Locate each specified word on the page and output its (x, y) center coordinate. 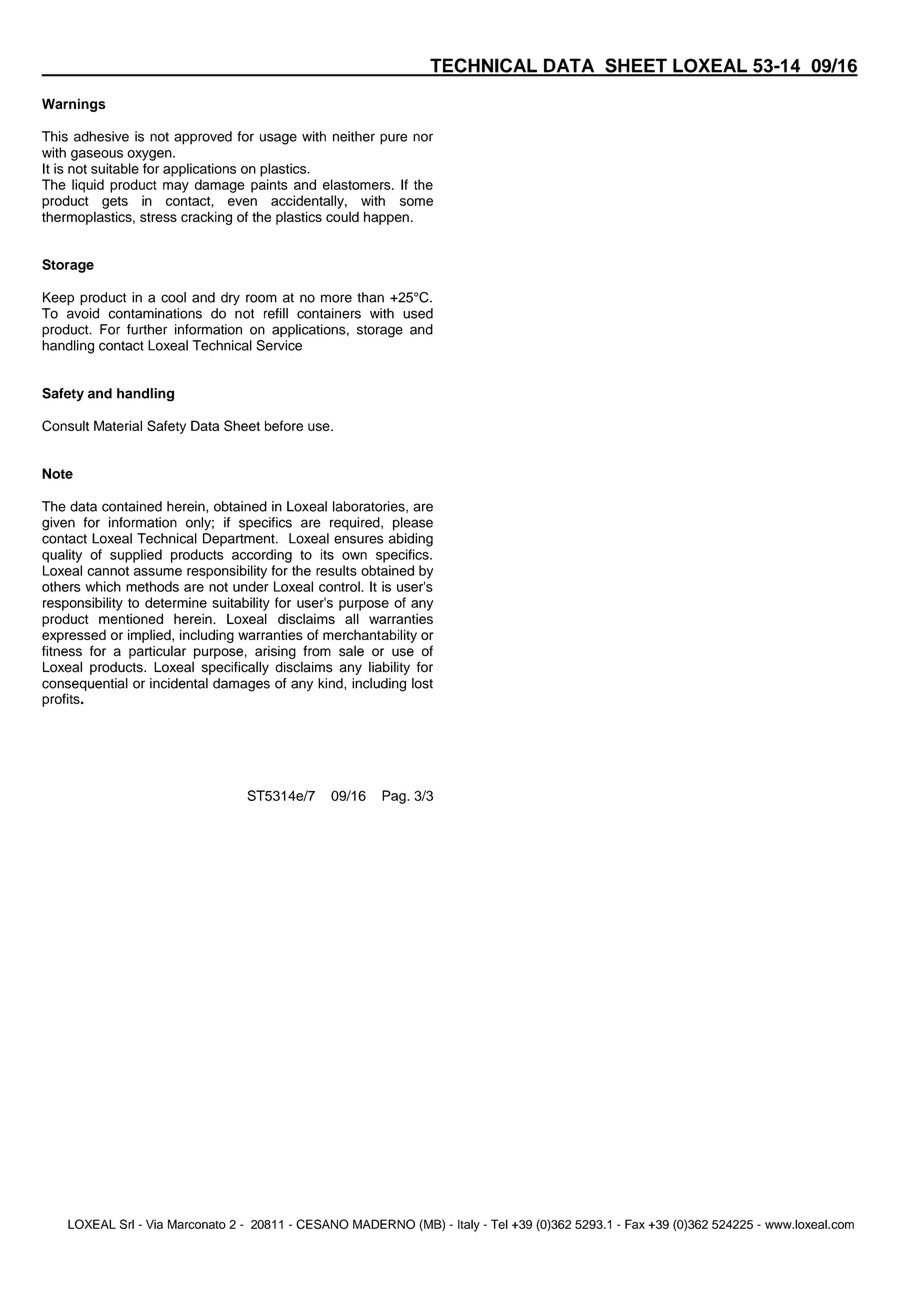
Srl (127, 1224)
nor (423, 137)
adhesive (101, 136)
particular (157, 652)
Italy (469, 1225)
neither (354, 136)
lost (422, 683)
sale (351, 651)
